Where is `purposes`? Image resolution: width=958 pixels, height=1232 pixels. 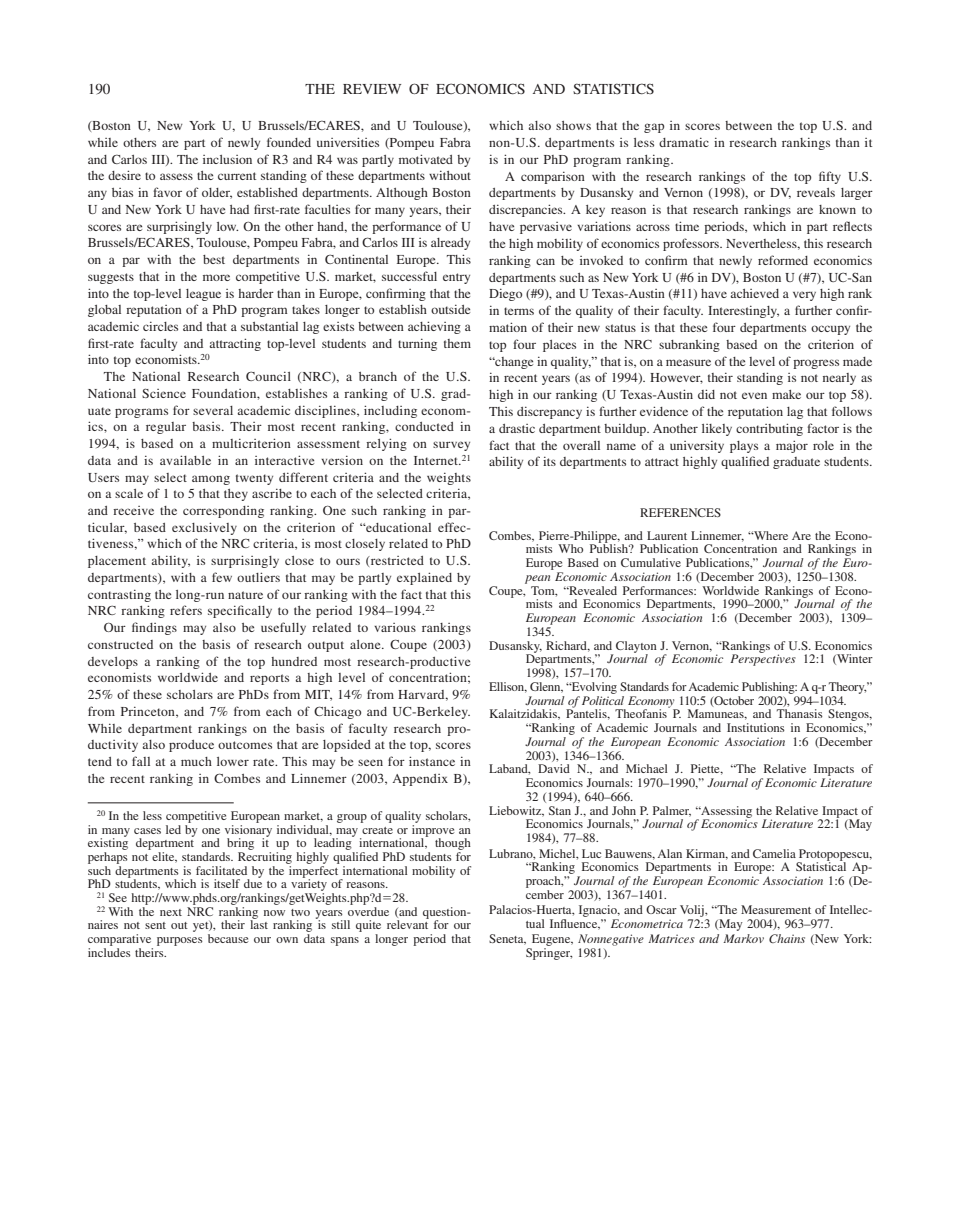
purposes is located at coordinates (180, 941).
